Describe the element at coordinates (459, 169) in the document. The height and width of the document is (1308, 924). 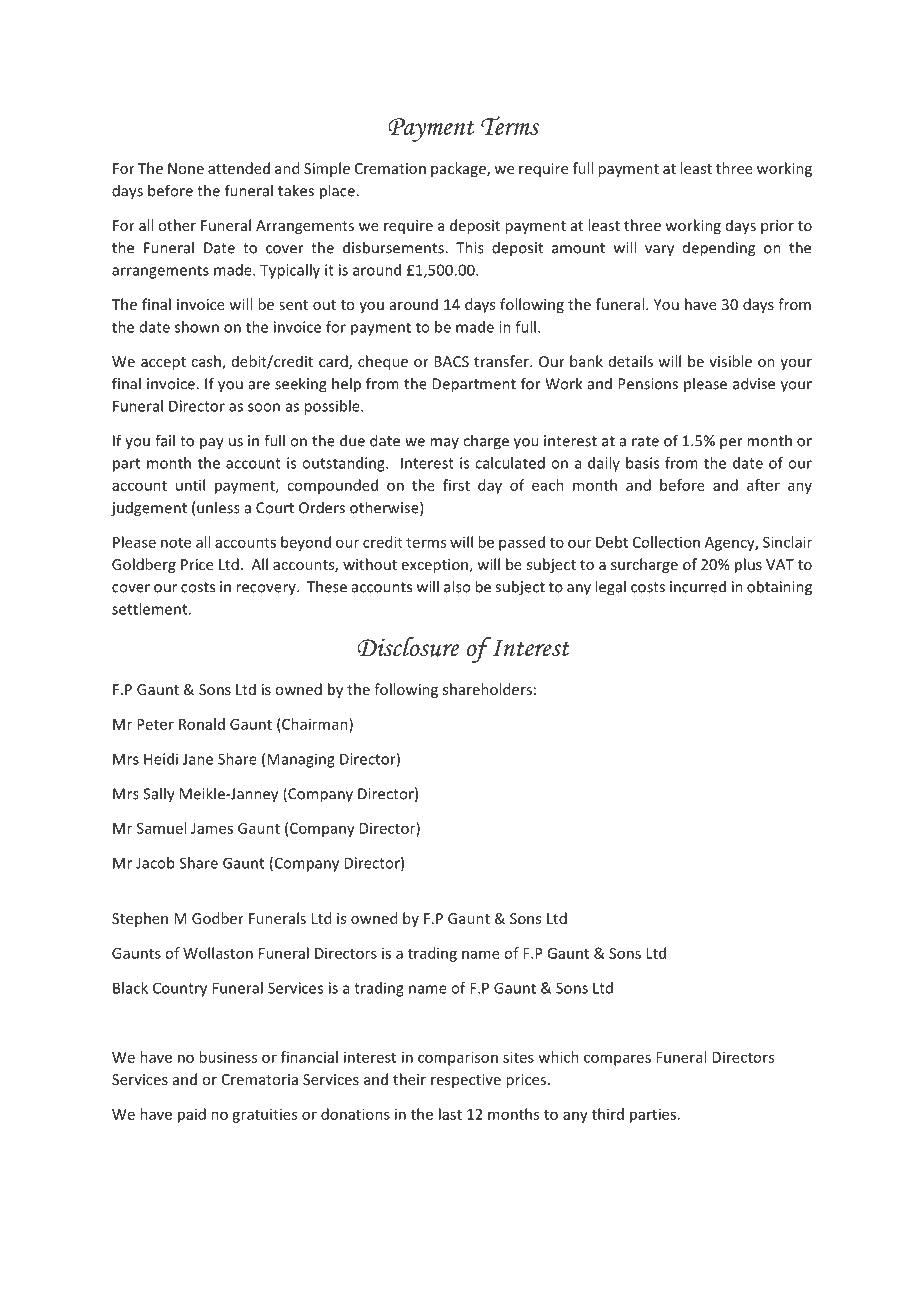
I see `package` at that location.
